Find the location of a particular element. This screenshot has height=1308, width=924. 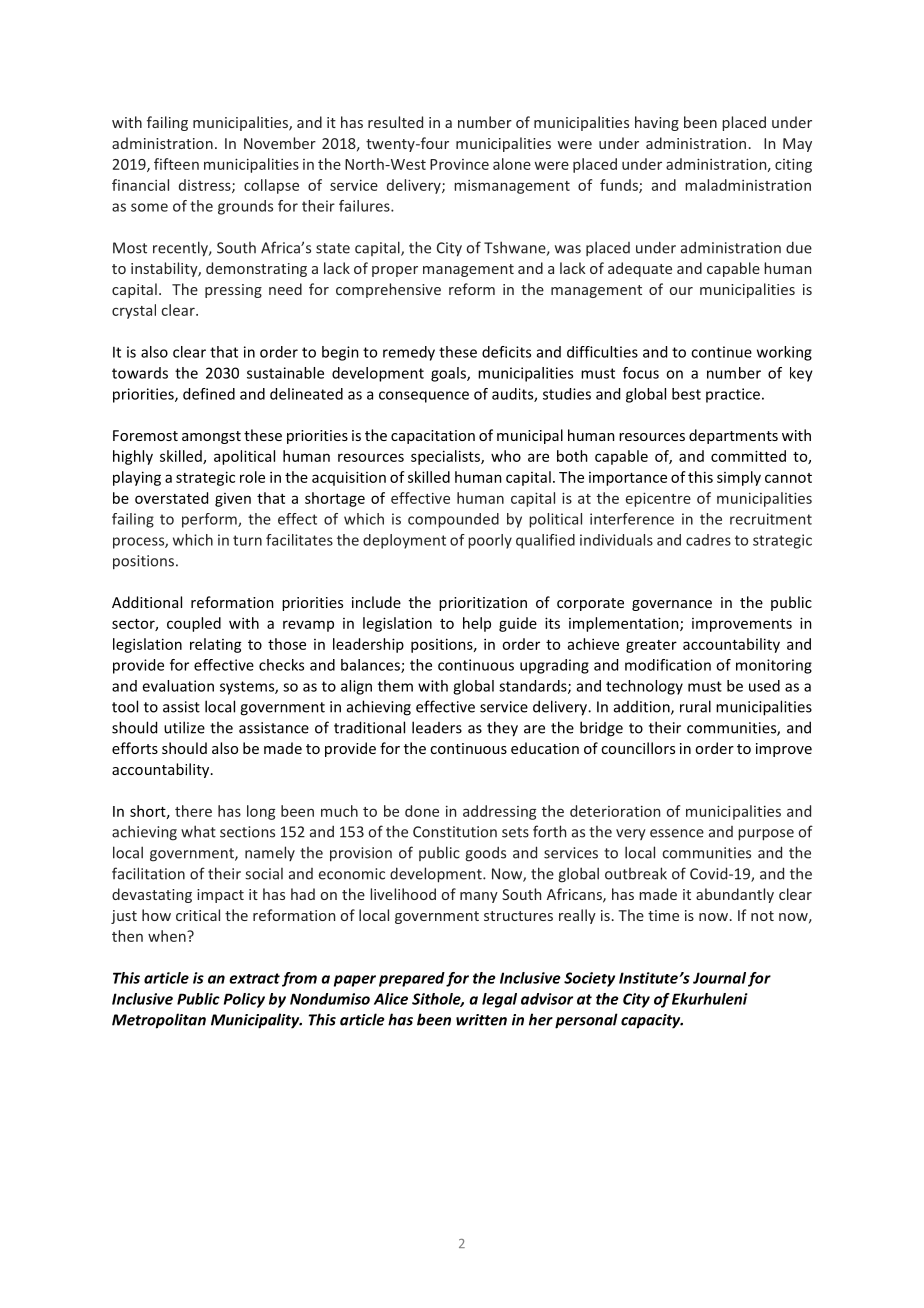

poorly is located at coordinates (490, 541).
